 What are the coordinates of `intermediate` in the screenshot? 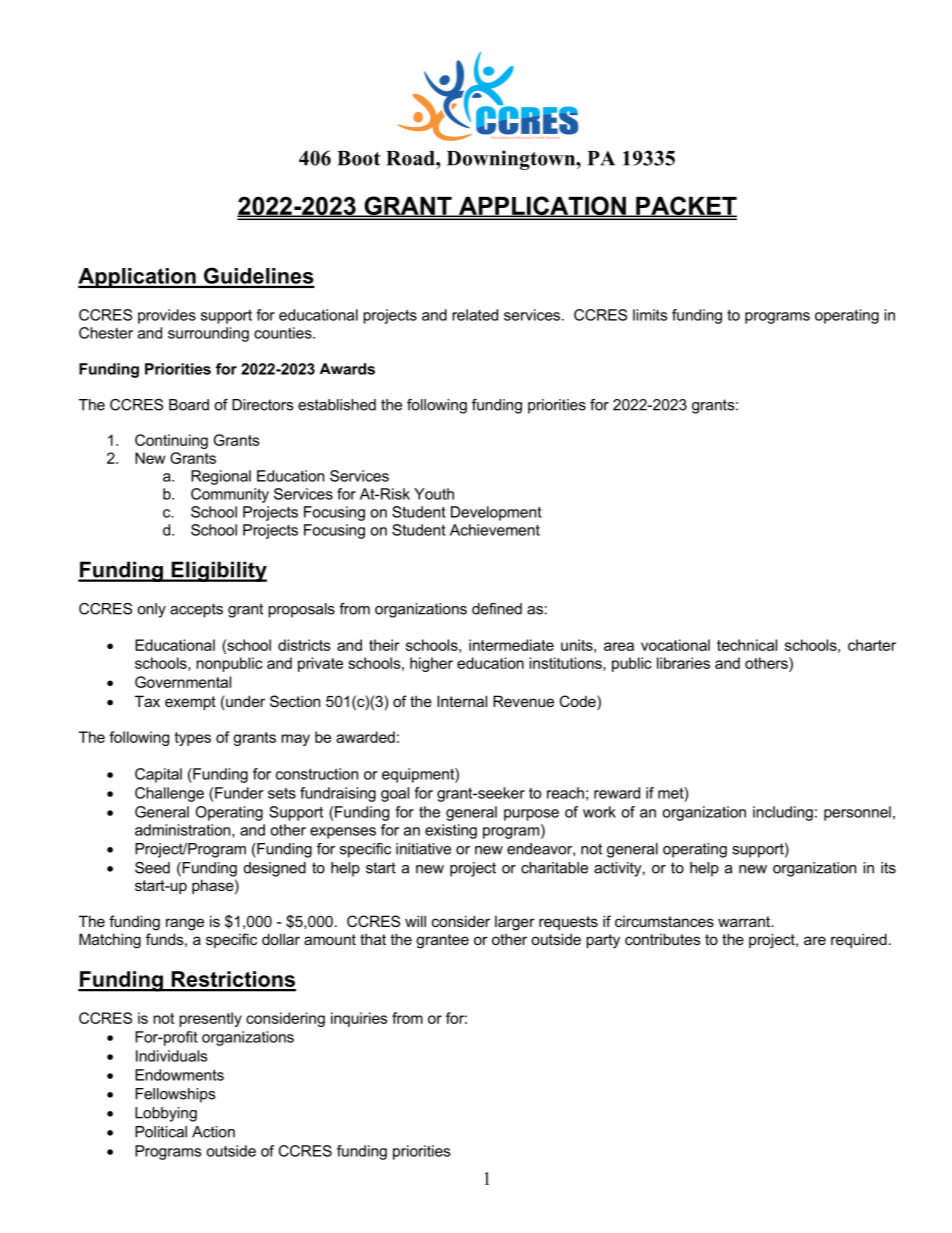 It's located at (511, 645).
